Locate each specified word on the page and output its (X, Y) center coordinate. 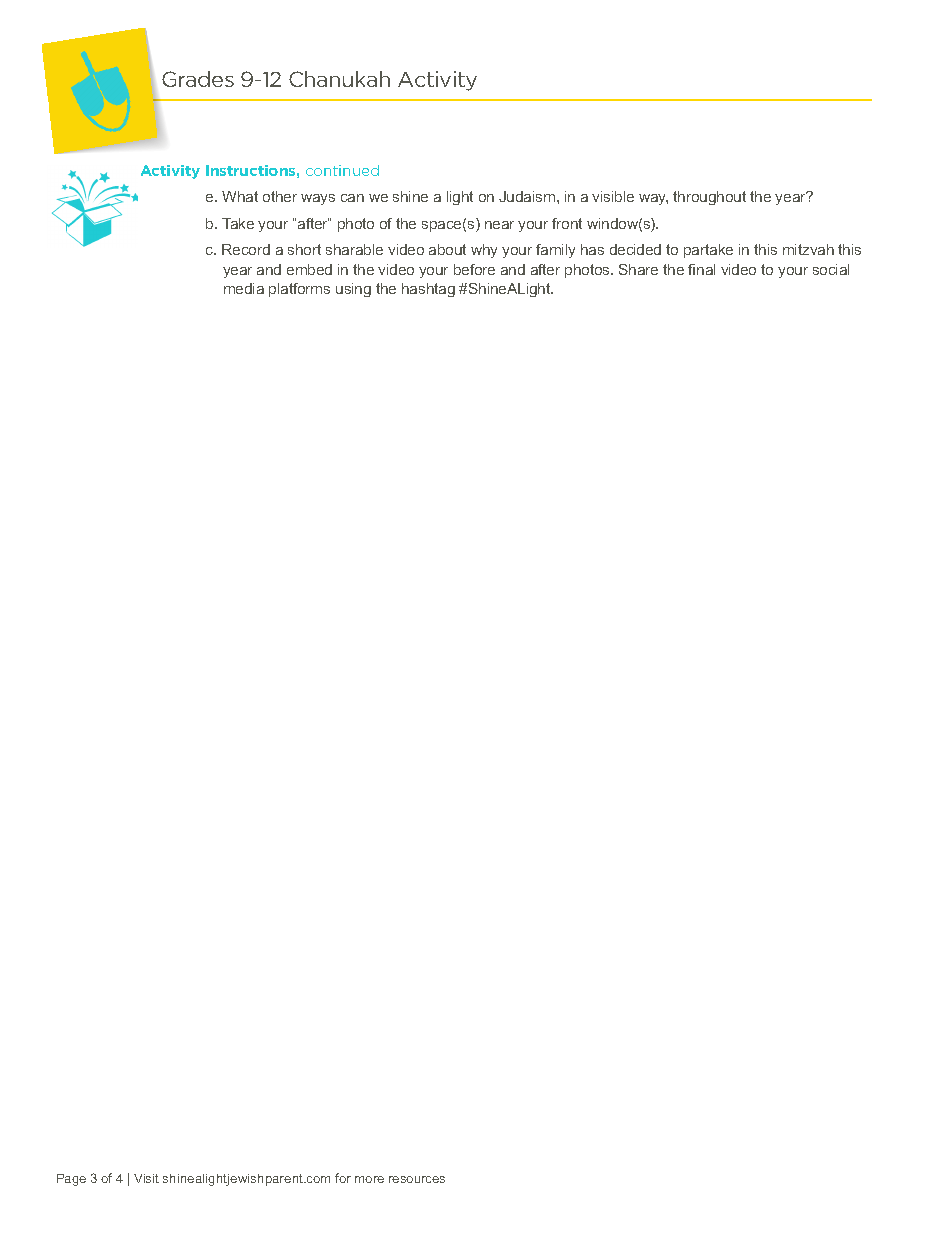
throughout (709, 198)
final (701, 269)
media (244, 288)
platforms (299, 290)
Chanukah (339, 79)
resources (417, 1179)
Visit (146, 1178)
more (369, 1179)
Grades (198, 79)
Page (71, 1180)
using (353, 290)
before (474, 269)
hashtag (428, 290)
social (831, 269)
